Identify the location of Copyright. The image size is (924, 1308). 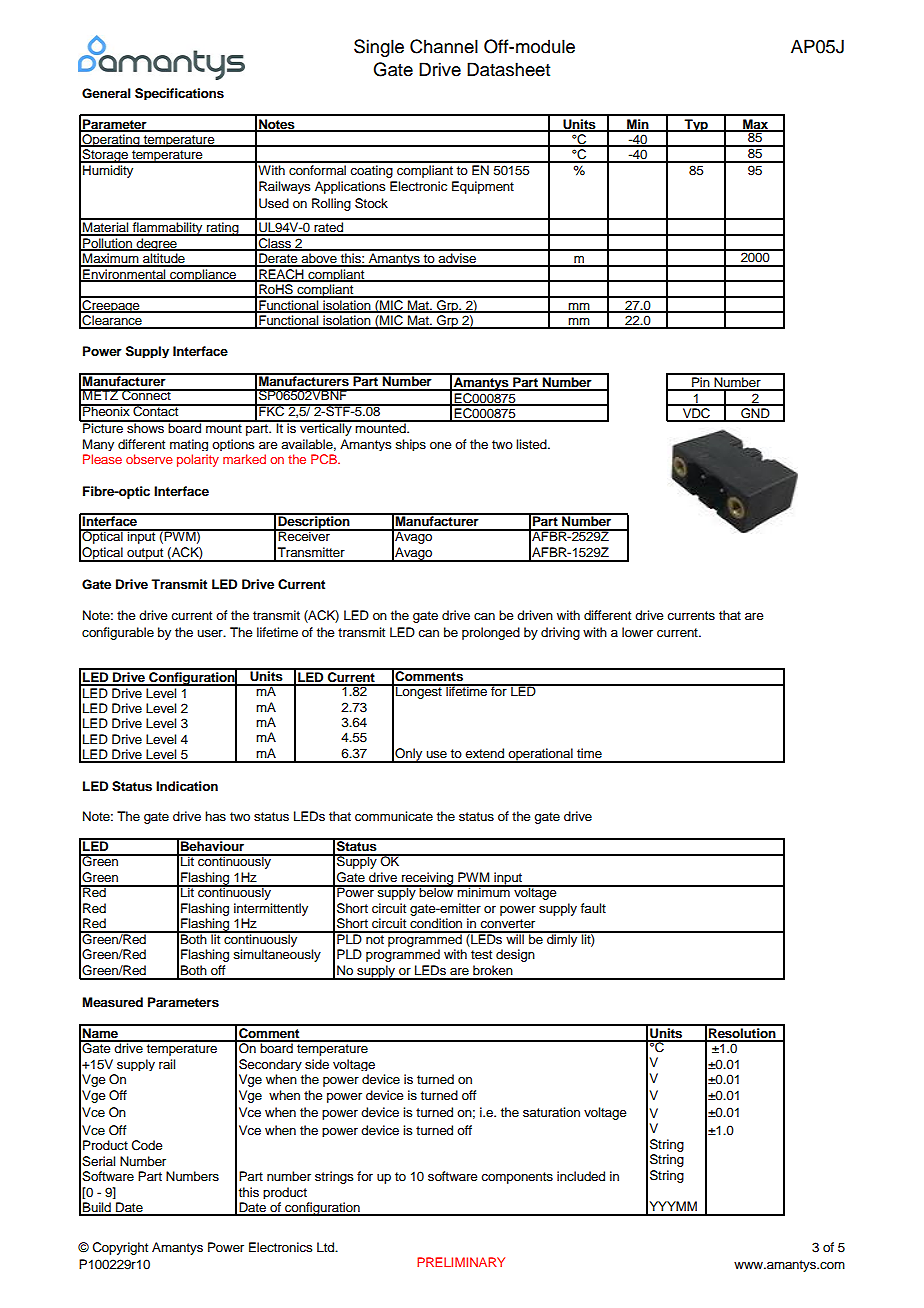
(120, 1248).
